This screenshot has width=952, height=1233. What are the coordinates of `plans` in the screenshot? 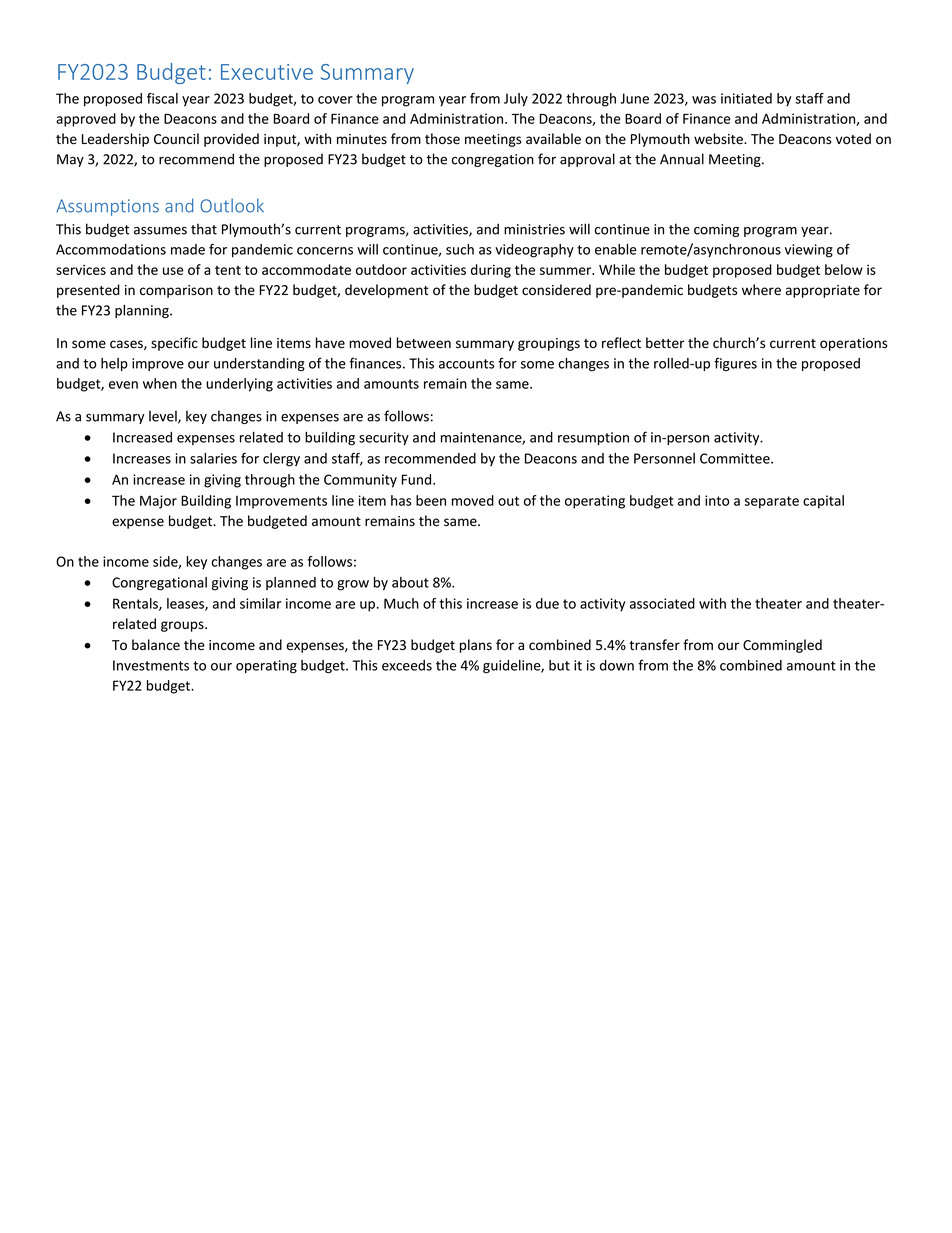 It's located at (476, 646).
